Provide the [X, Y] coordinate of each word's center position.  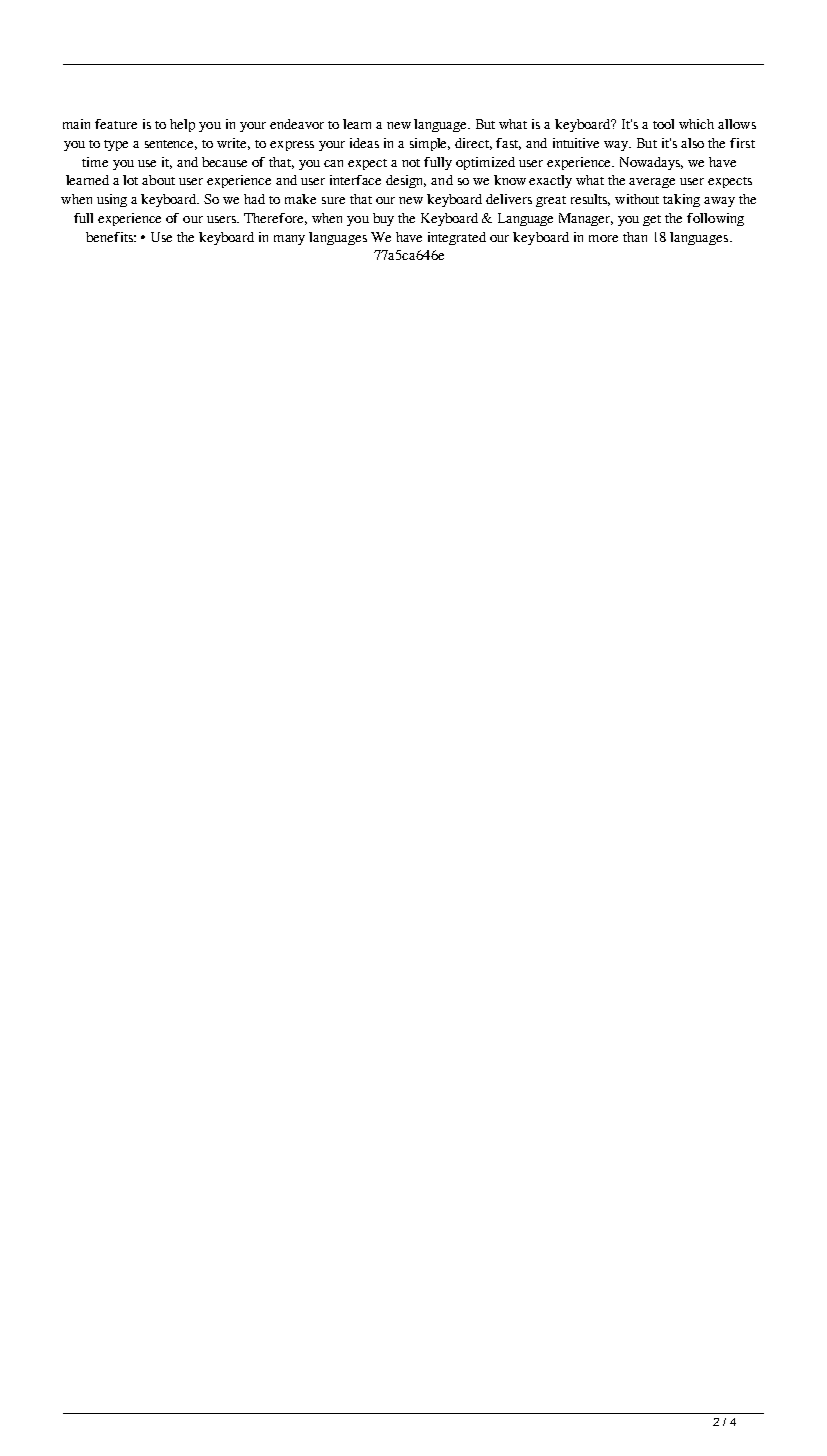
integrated [457, 238]
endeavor [297, 124]
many [289, 240]
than [635, 237]
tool [663, 124]
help [182, 125]
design [406, 181]
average [652, 183]
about [158, 180]
